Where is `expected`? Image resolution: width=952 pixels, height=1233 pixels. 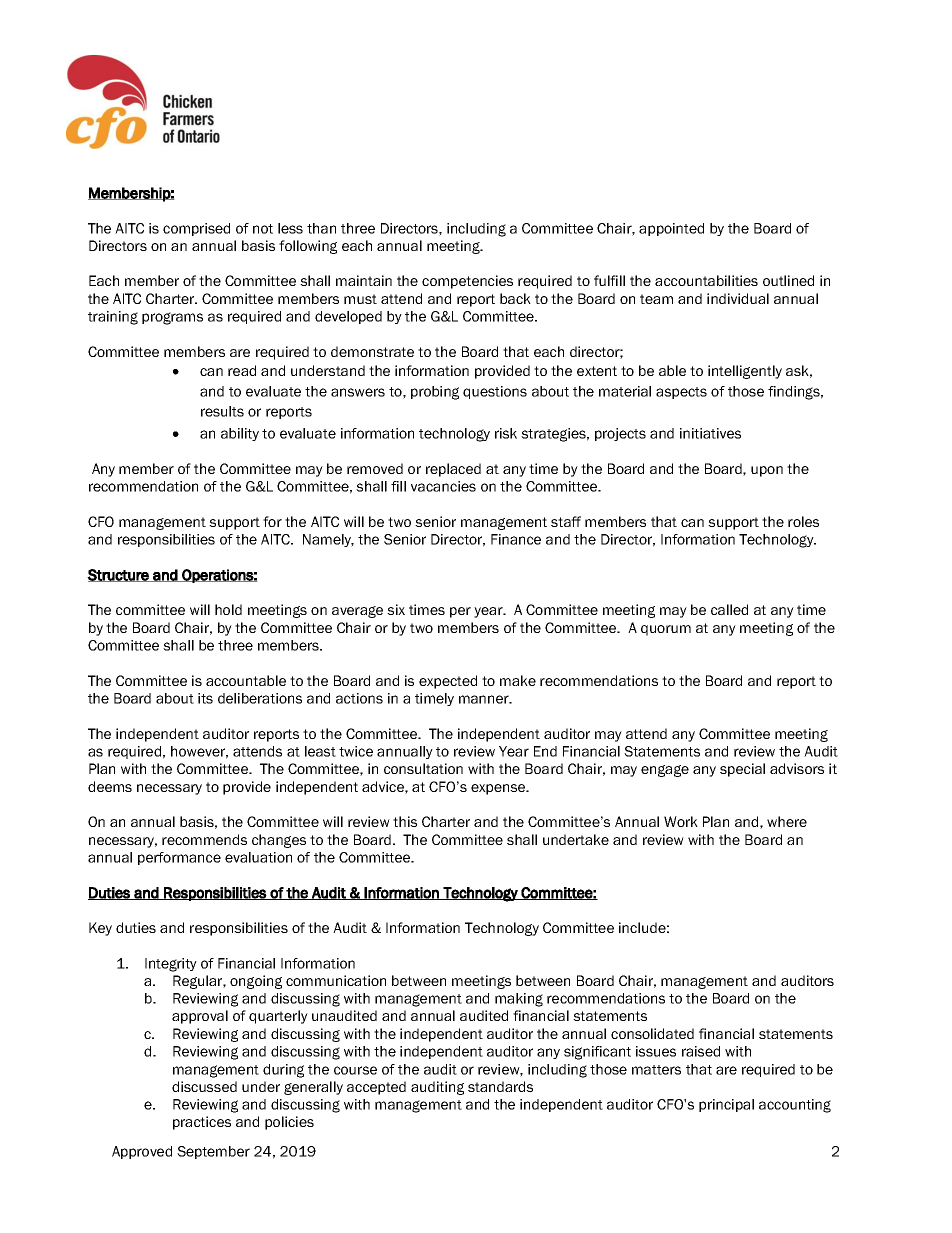
expected is located at coordinates (448, 682).
